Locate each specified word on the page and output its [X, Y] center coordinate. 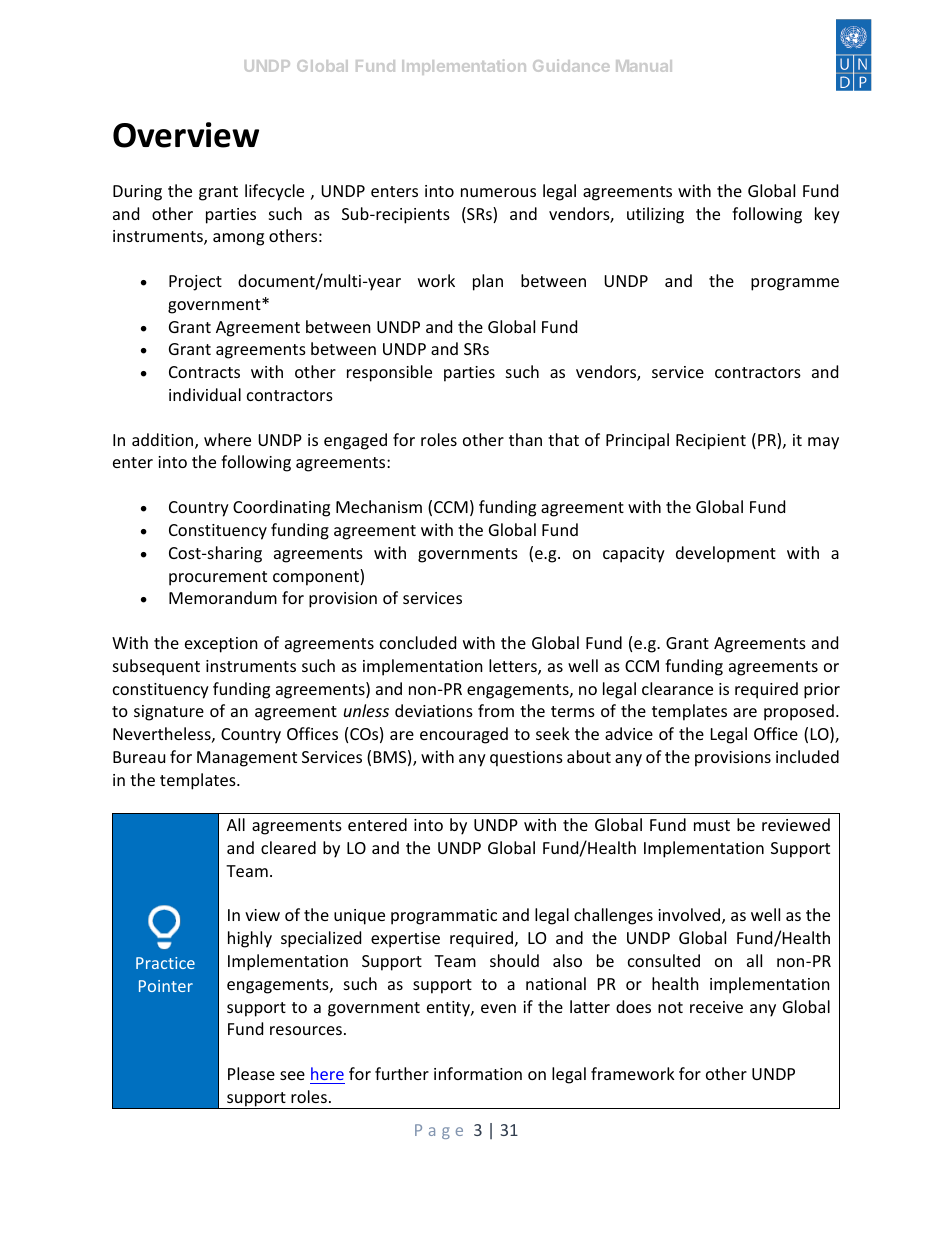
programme [795, 284]
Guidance [571, 65]
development [726, 554]
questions [526, 759]
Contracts [204, 372]
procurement [218, 578]
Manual [644, 66]
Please [251, 1073]
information [478, 1073]
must [712, 825]
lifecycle [274, 192]
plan [488, 282]
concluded [418, 642]
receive [716, 1007]
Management [247, 759]
